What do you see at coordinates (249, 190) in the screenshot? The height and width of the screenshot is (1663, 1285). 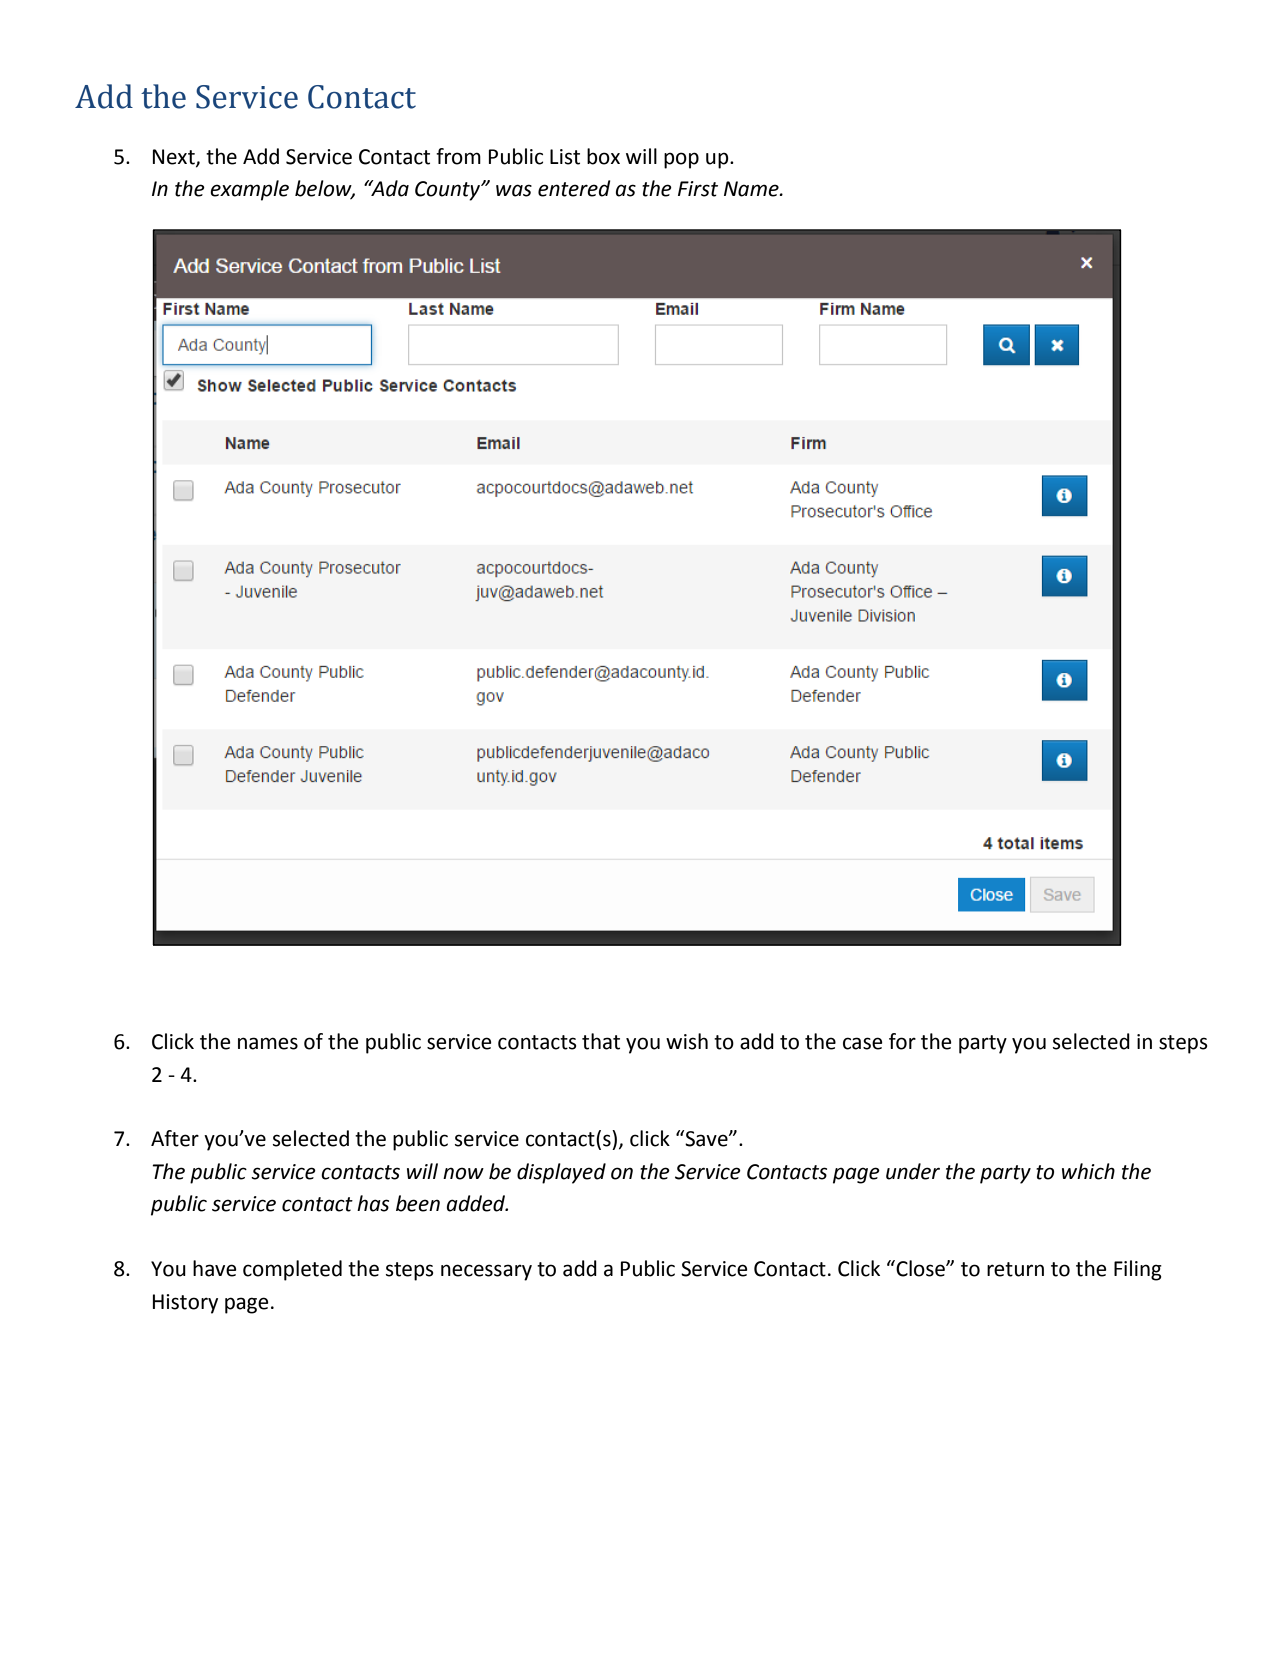 I see `example` at bounding box center [249, 190].
